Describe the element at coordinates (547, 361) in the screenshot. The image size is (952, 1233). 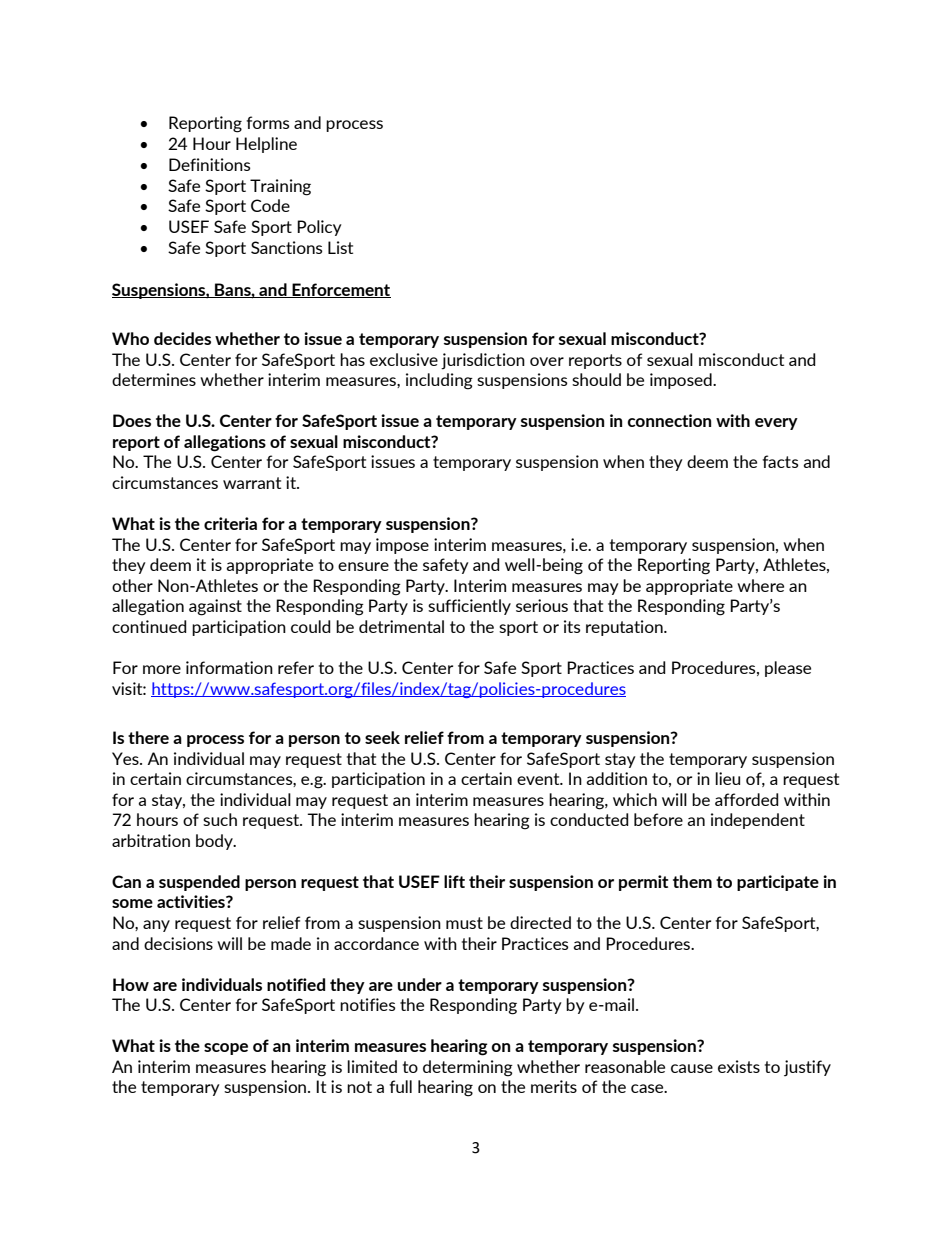
I see `over` at that location.
